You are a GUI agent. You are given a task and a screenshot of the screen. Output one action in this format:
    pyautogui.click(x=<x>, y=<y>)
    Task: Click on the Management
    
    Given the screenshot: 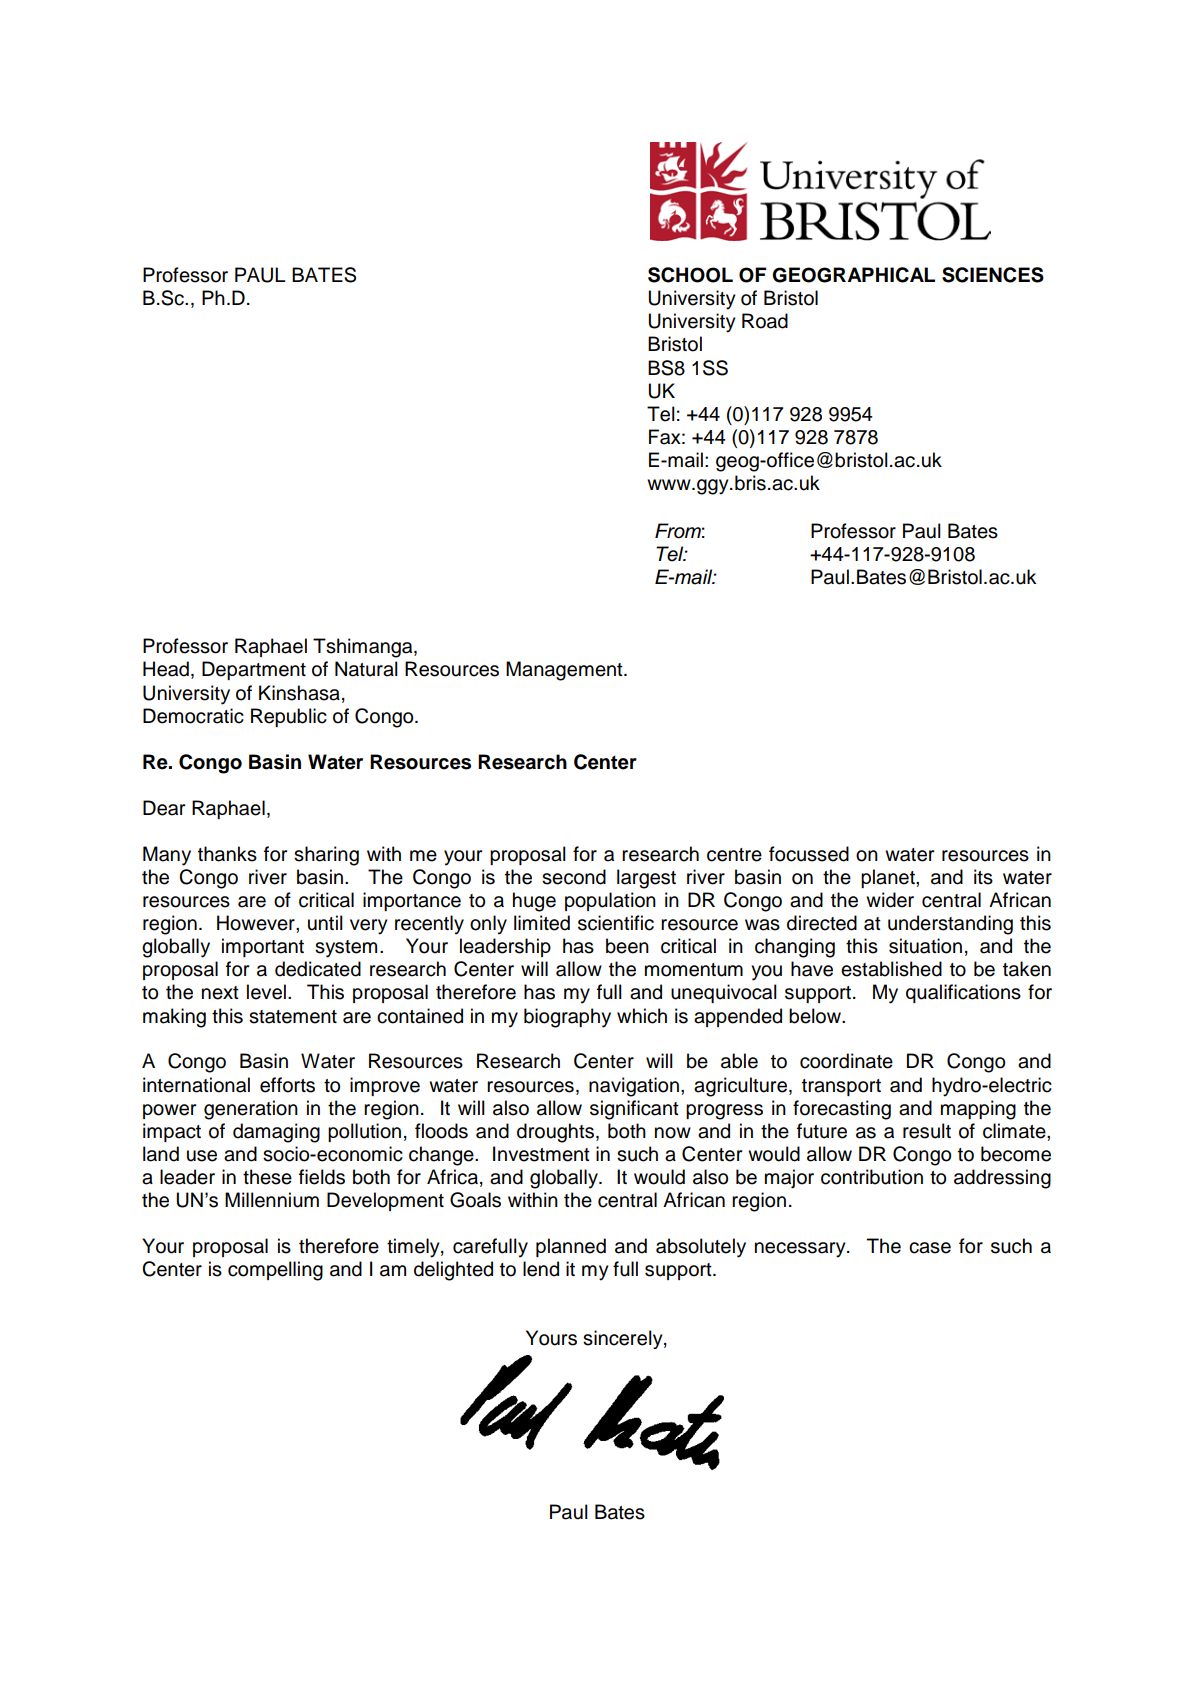 What is the action you would take?
    pyautogui.click(x=565, y=671)
